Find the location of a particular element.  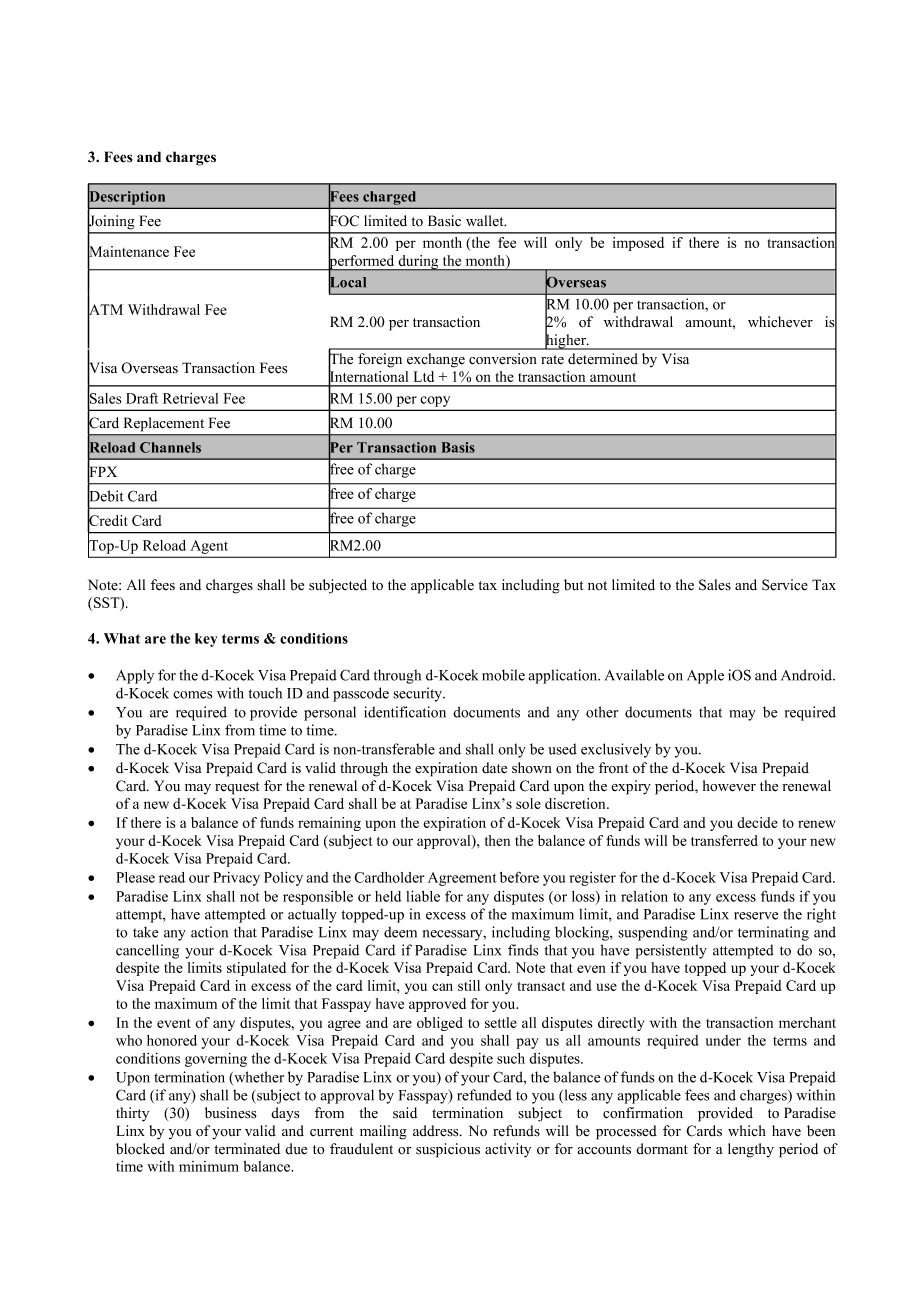

wallet is located at coordinates (486, 221).
